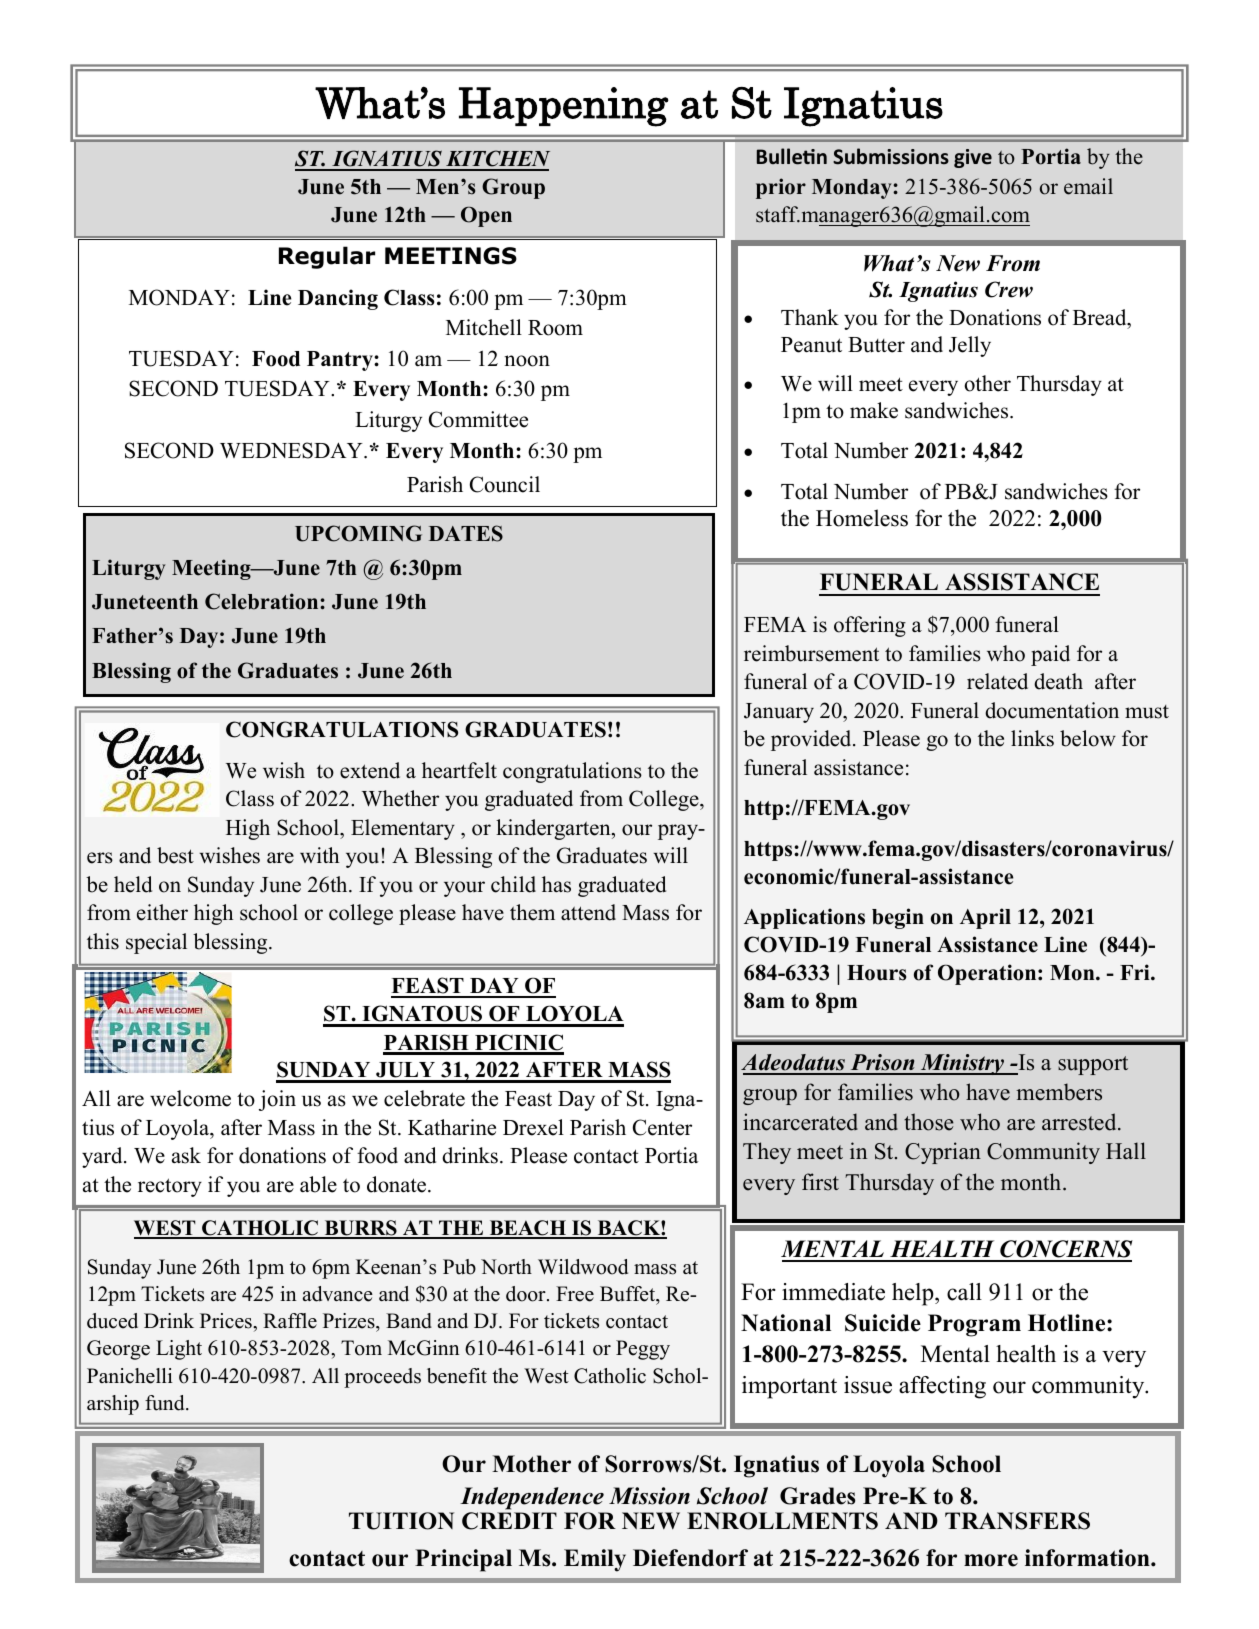 Image resolution: width=1259 pixels, height=1629 pixels. Describe the element at coordinates (327, 257) in the image. I see `Regular` at that location.
